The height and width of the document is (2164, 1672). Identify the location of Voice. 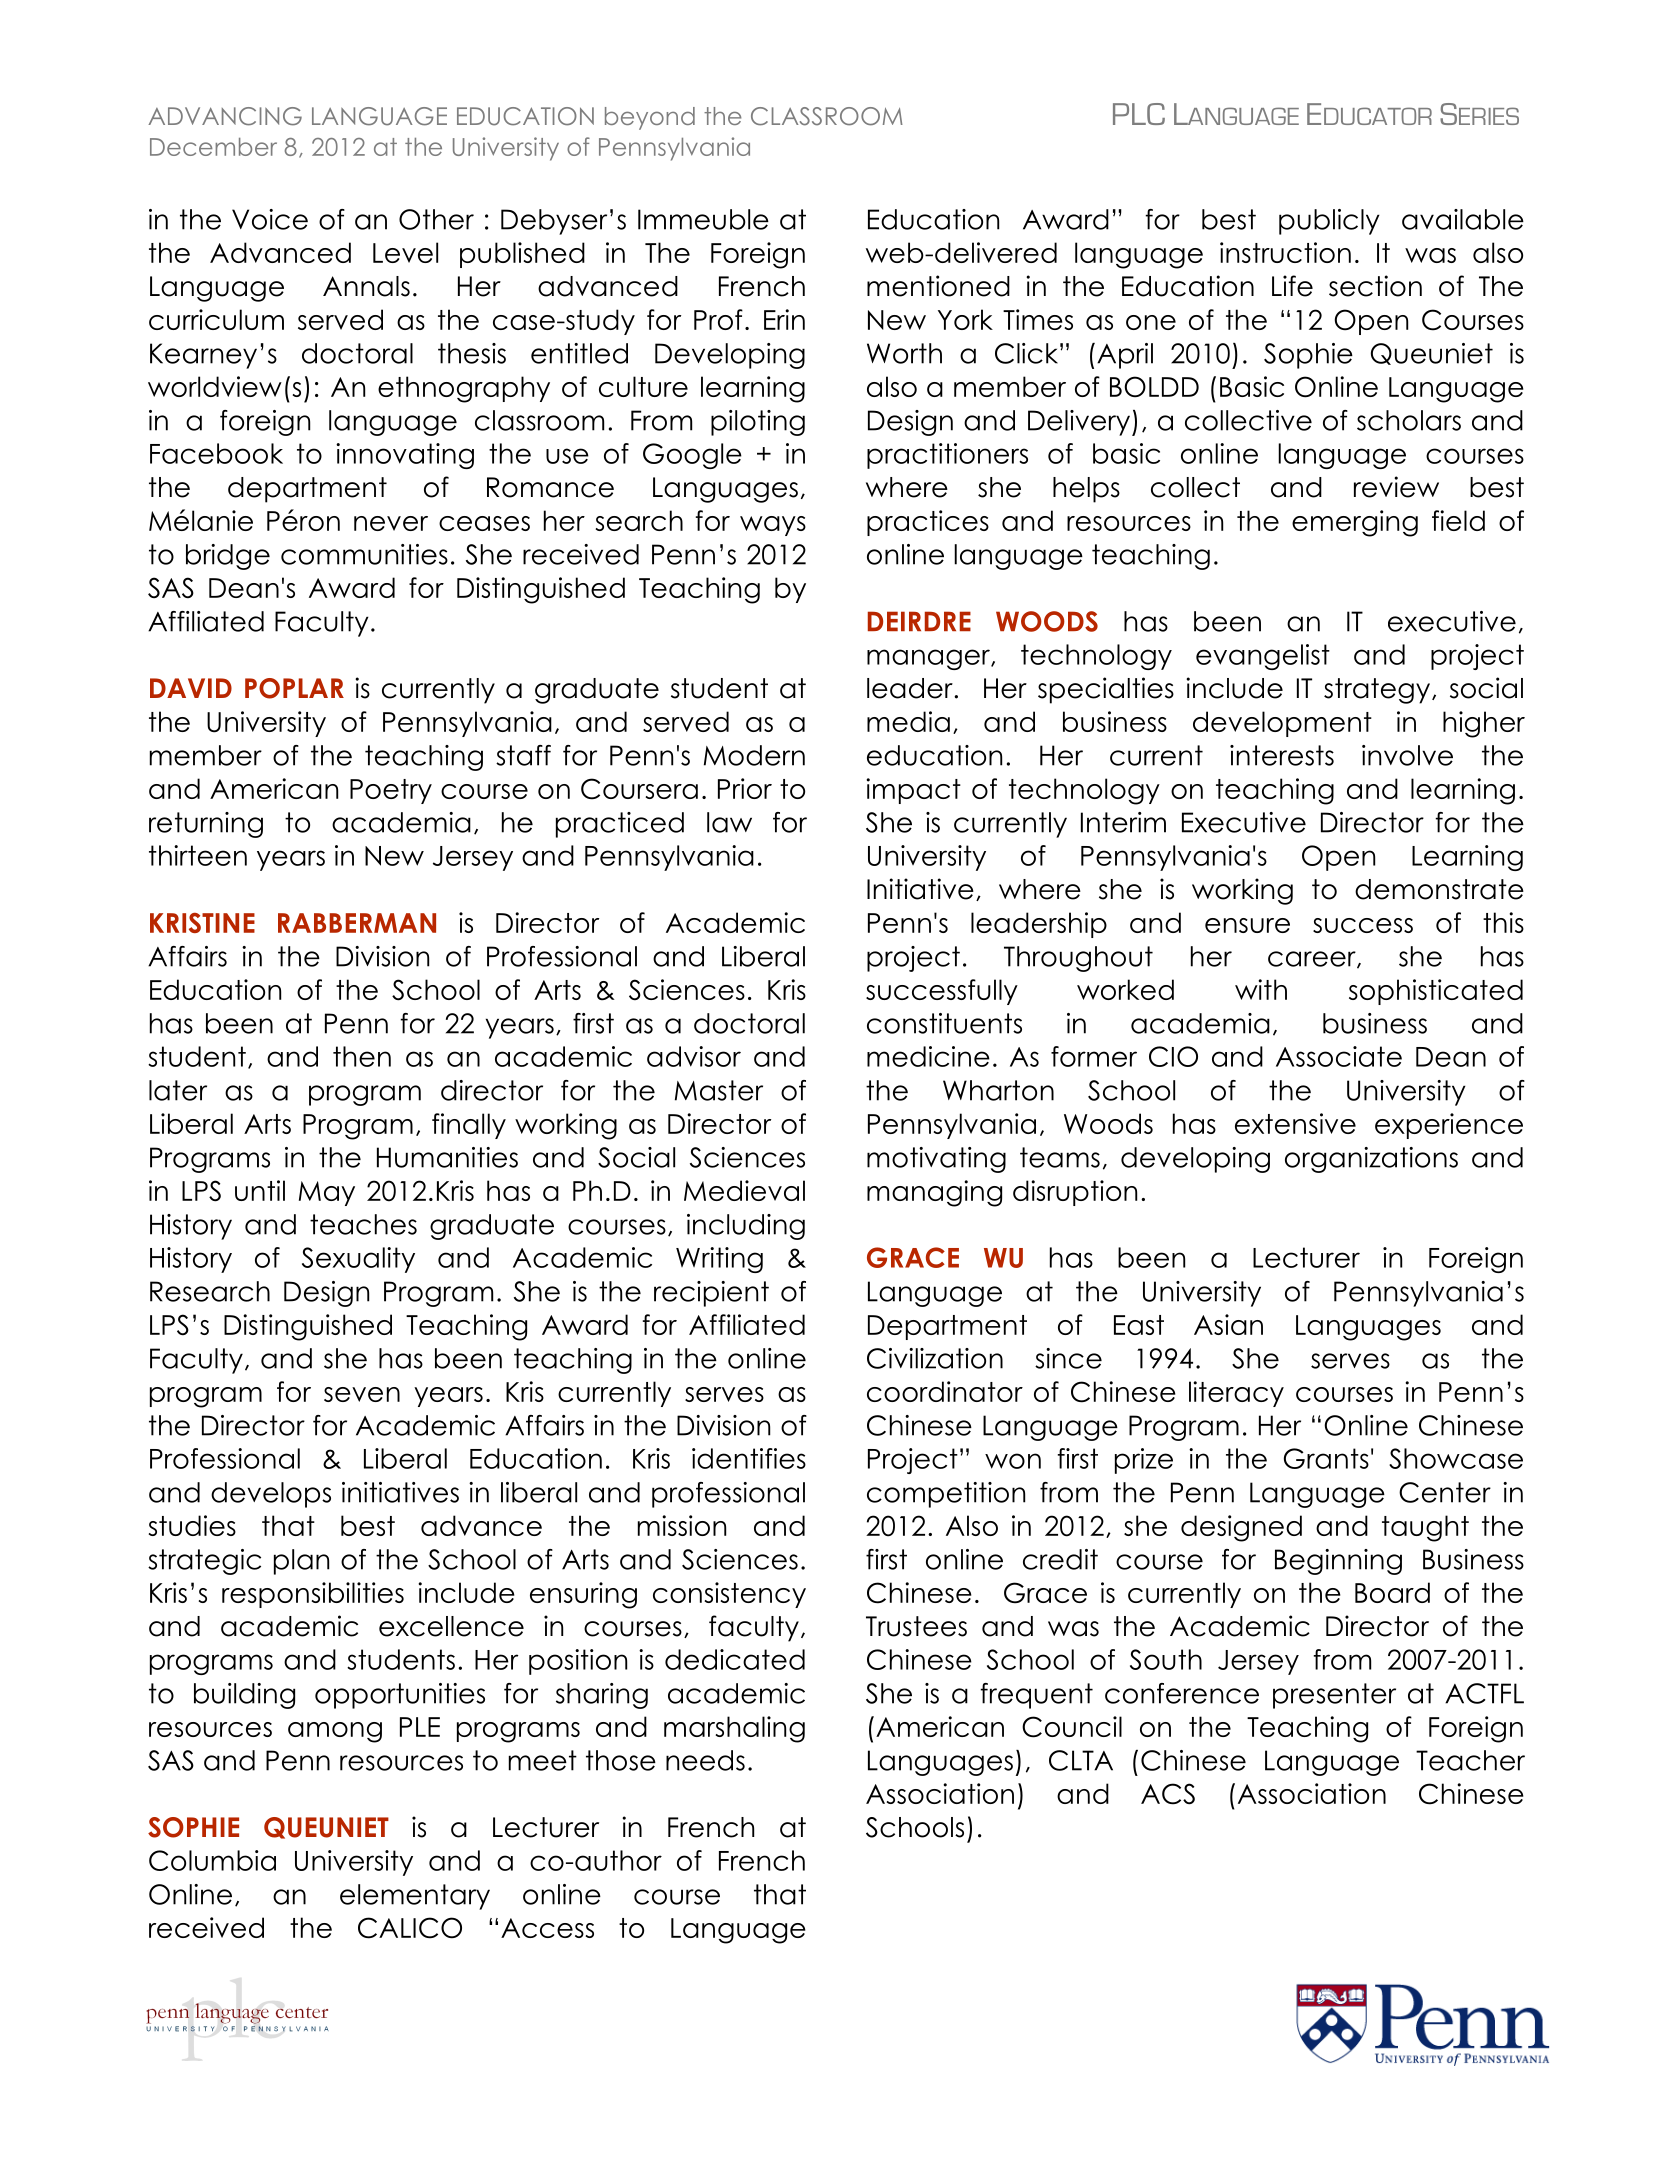
(270, 219).
